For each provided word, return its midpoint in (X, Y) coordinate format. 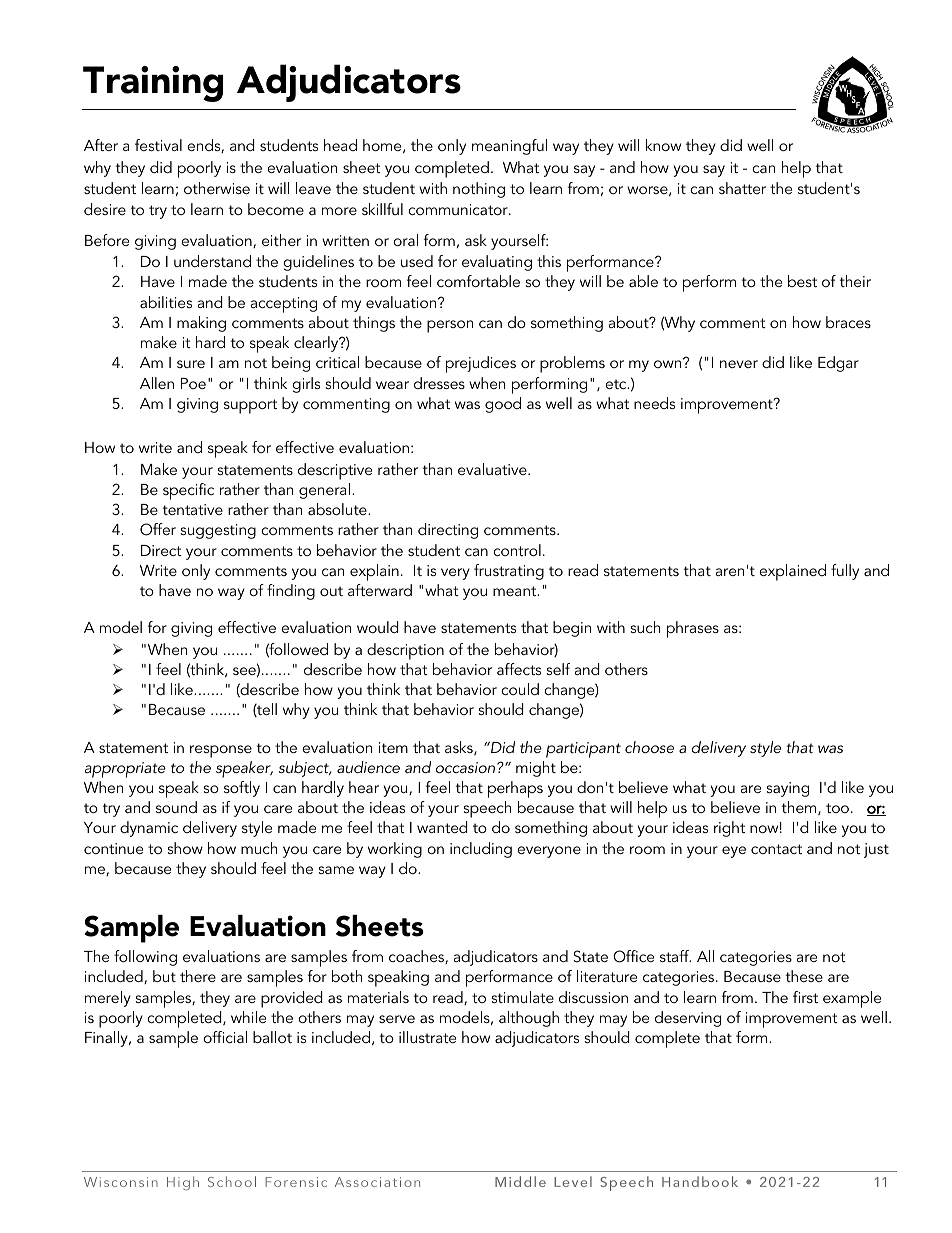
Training (153, 84)
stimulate (523, 997)
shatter (742, 188)
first (805, 997)
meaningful (509, 147)
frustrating (509, 572)
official (225, 1037)
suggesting (218, 531)
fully (845, 572)
